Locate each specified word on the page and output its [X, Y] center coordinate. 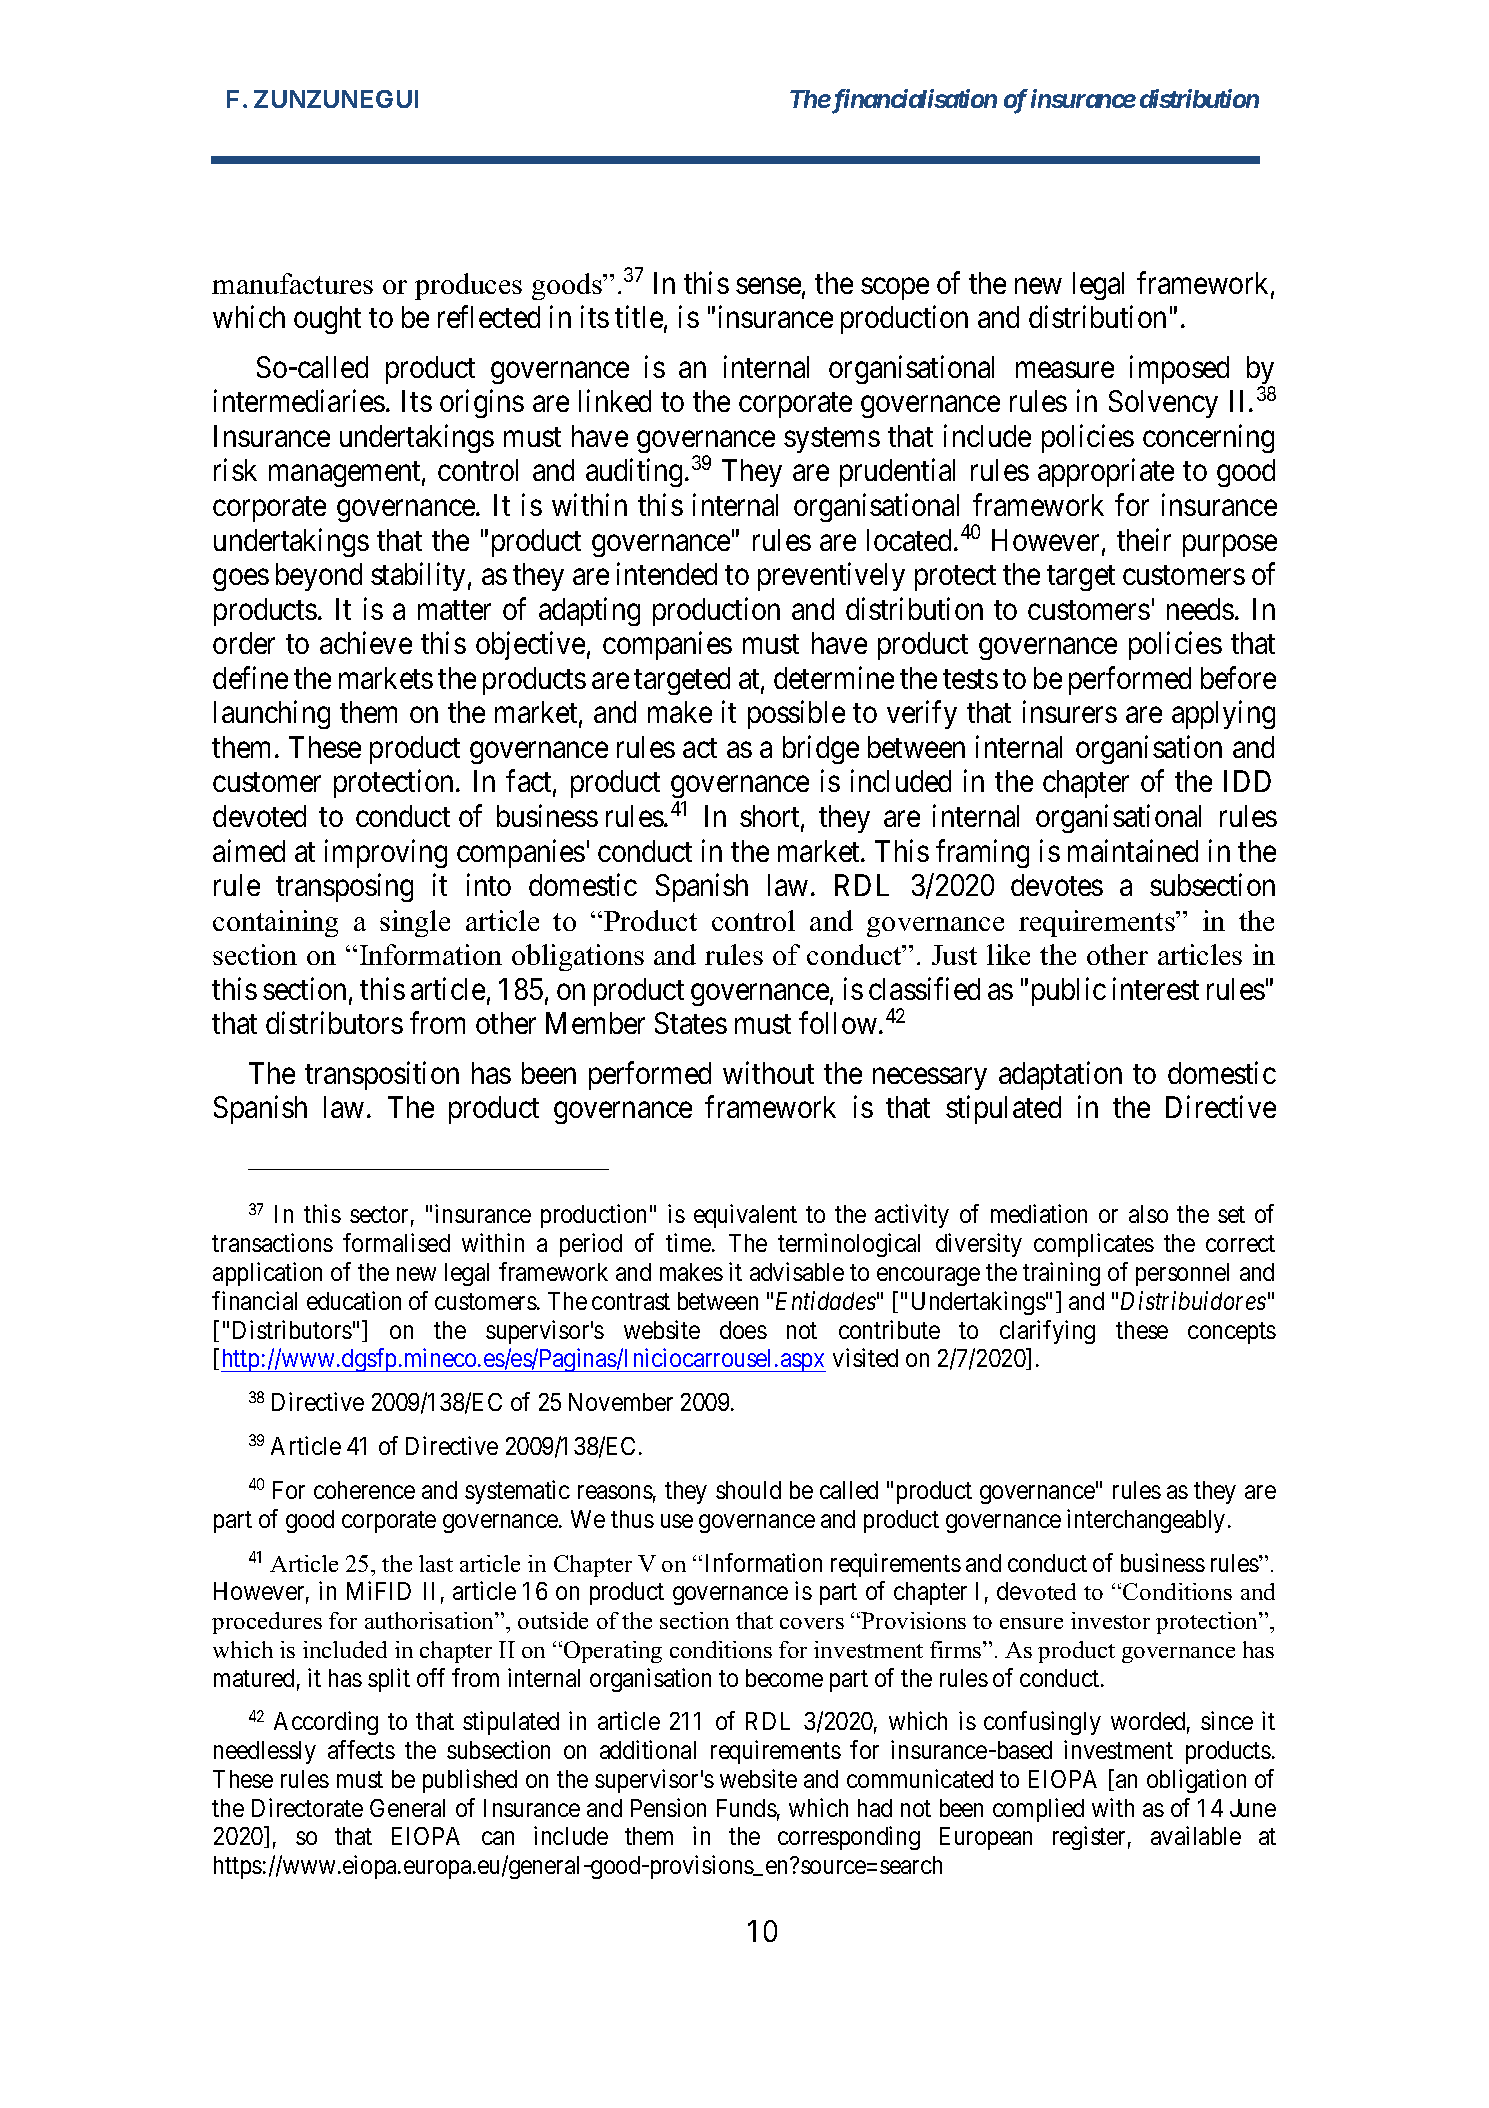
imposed [1179, 369]
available [1196, 1835]
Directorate [307, 1807]
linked [615, 401]
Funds [747, 1808]
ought [327, 320]
